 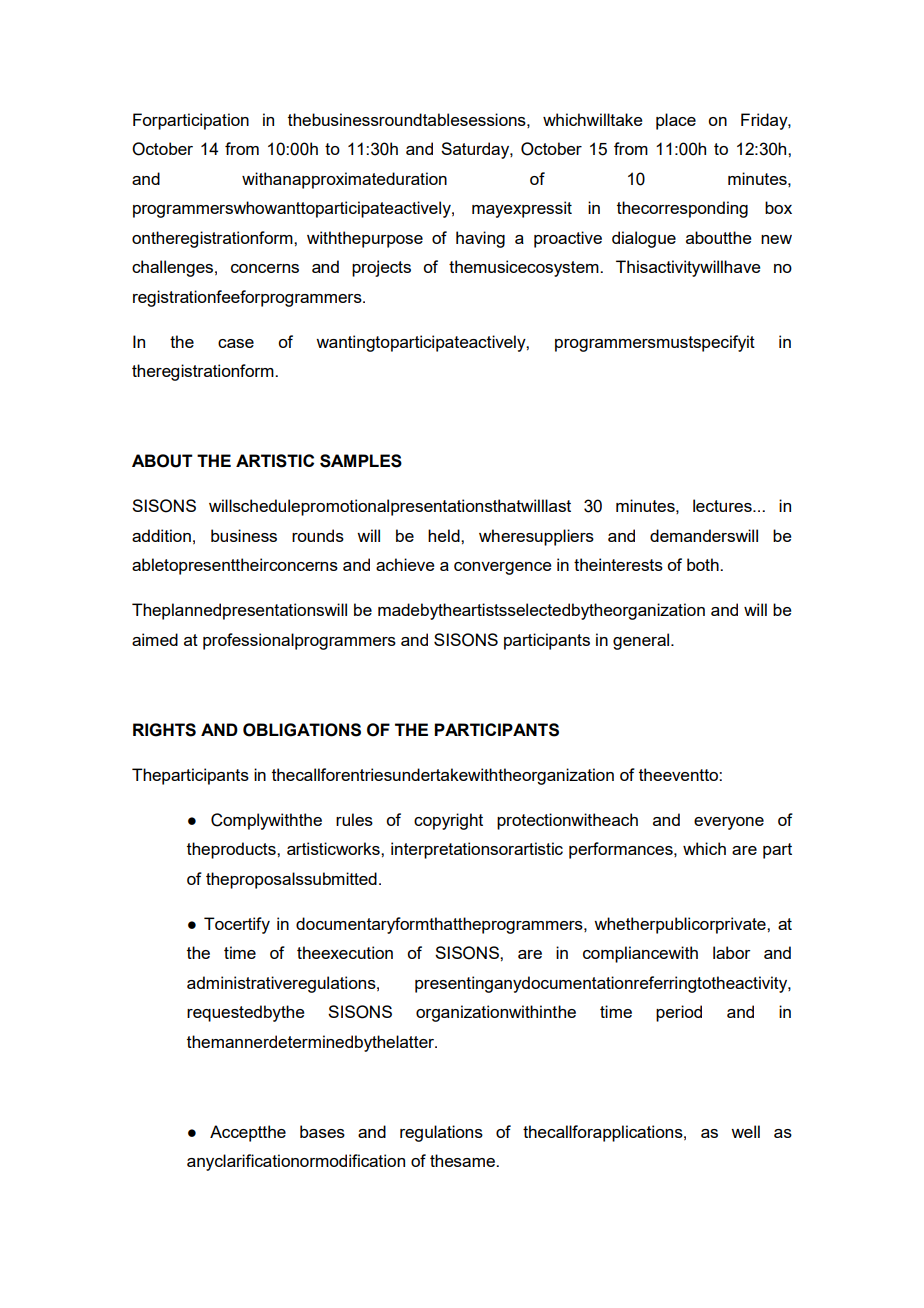 What do you see at coordinates (155, 639) in the image?
I see `aimed` at bounding box center [155, 639].
